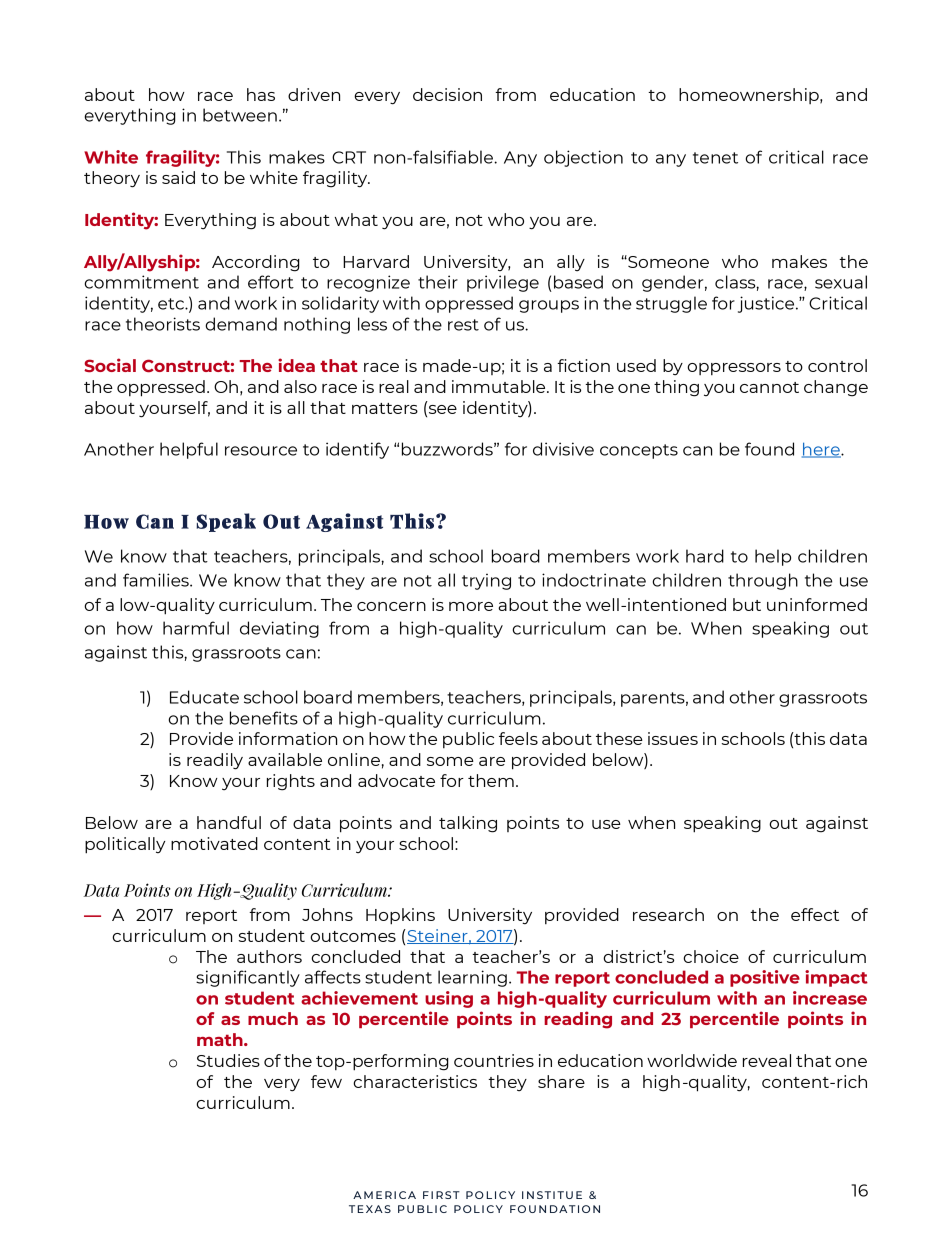 The height and width of the screenshot is (1233, 952). I want to click on Studies, so click(228, 1060).
